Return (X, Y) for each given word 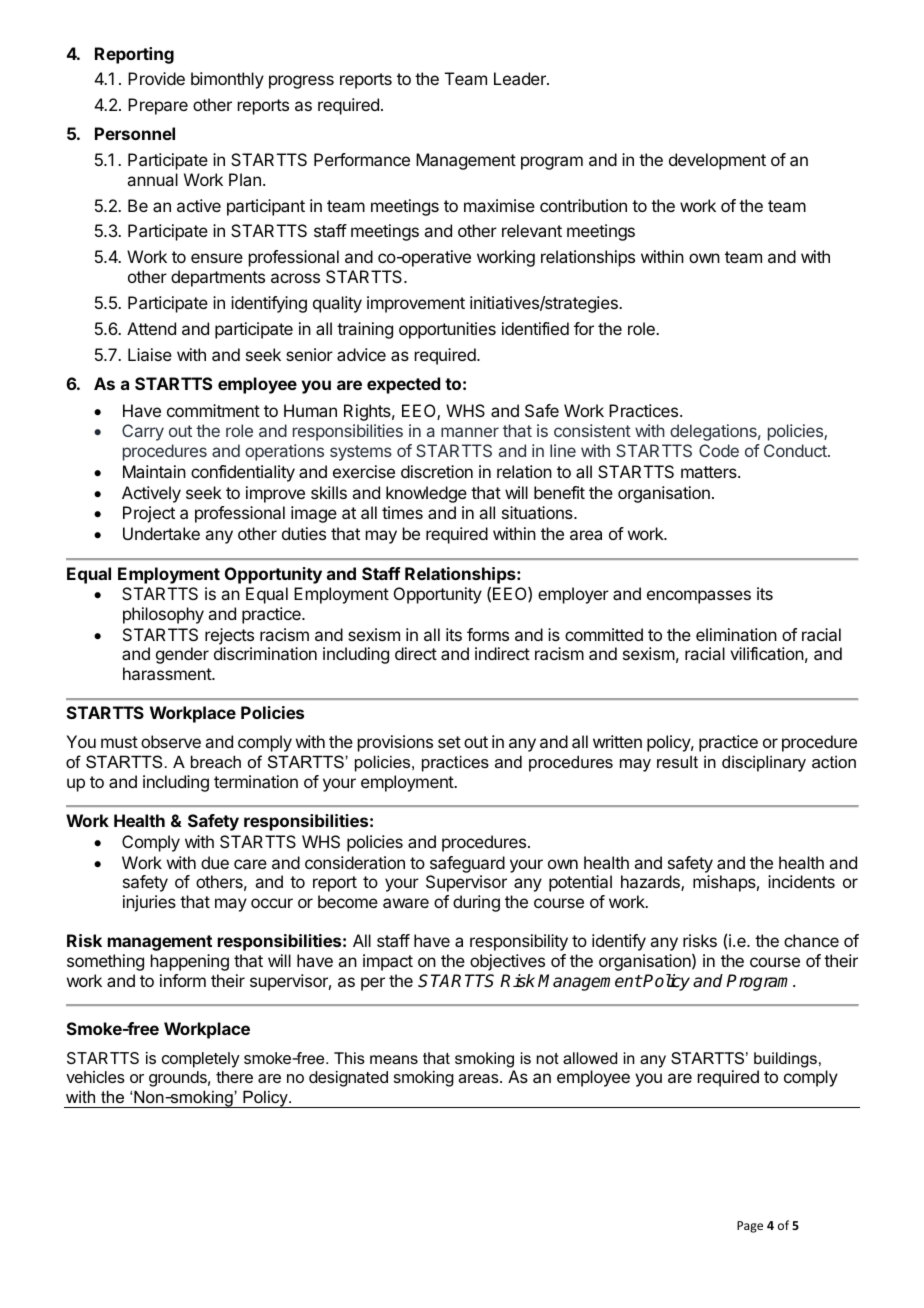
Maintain (154, 471)
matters (710, 472)
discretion (437, 471)
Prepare (158, 106)
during (476, 903)
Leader (521, 78)
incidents (801, 881)
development (717, 161)
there (234, 1077)
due (215, 862)
